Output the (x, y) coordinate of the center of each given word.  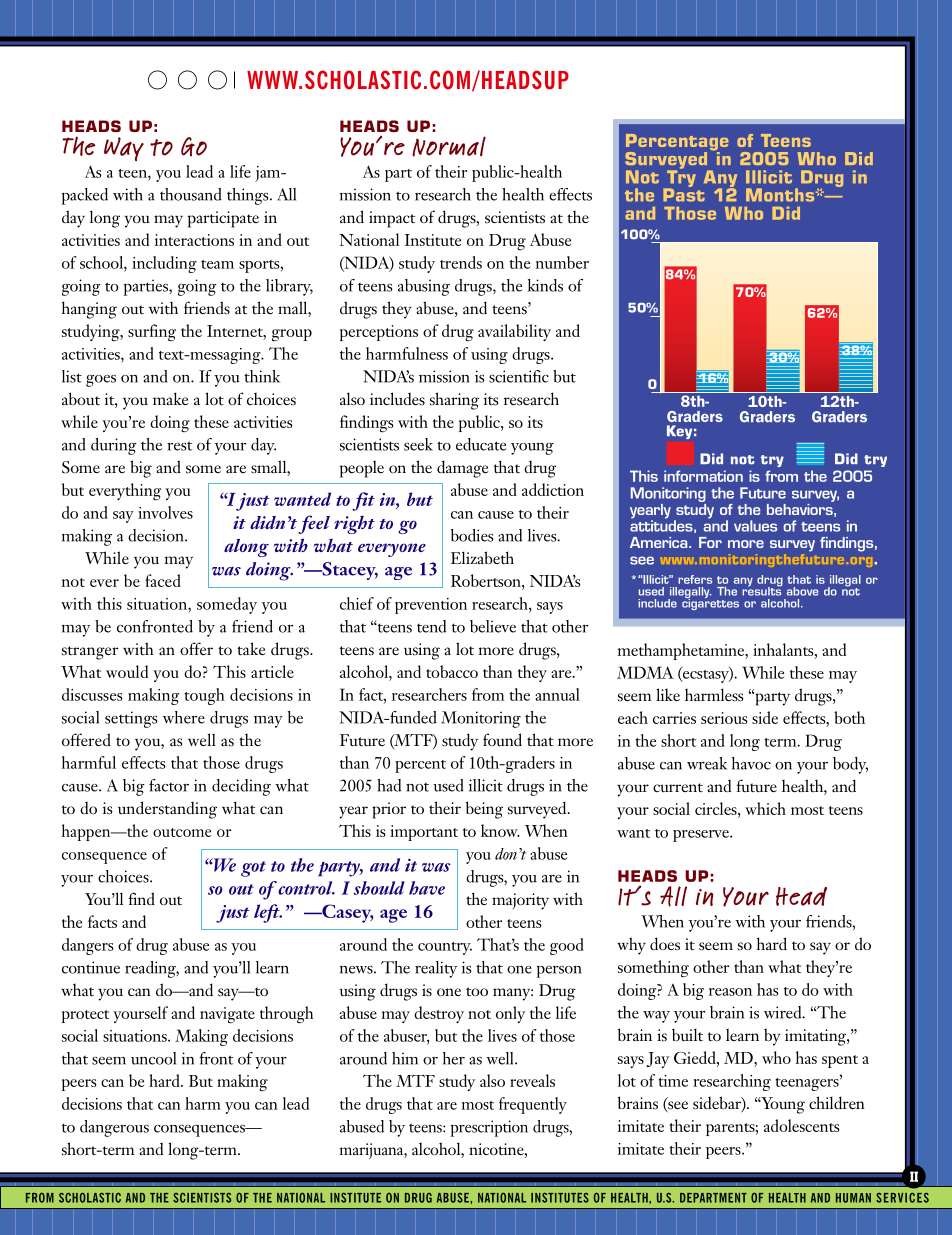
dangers (88, 946)
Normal (449, 146)
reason (730, 992)
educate (481, 444)
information (703, 476)
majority (520, 901)
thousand (191, 194)
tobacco (452, 671)
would (127, 671)
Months (781, 195)
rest (179, 446)
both (849, 717)
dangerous (114, 1128)
